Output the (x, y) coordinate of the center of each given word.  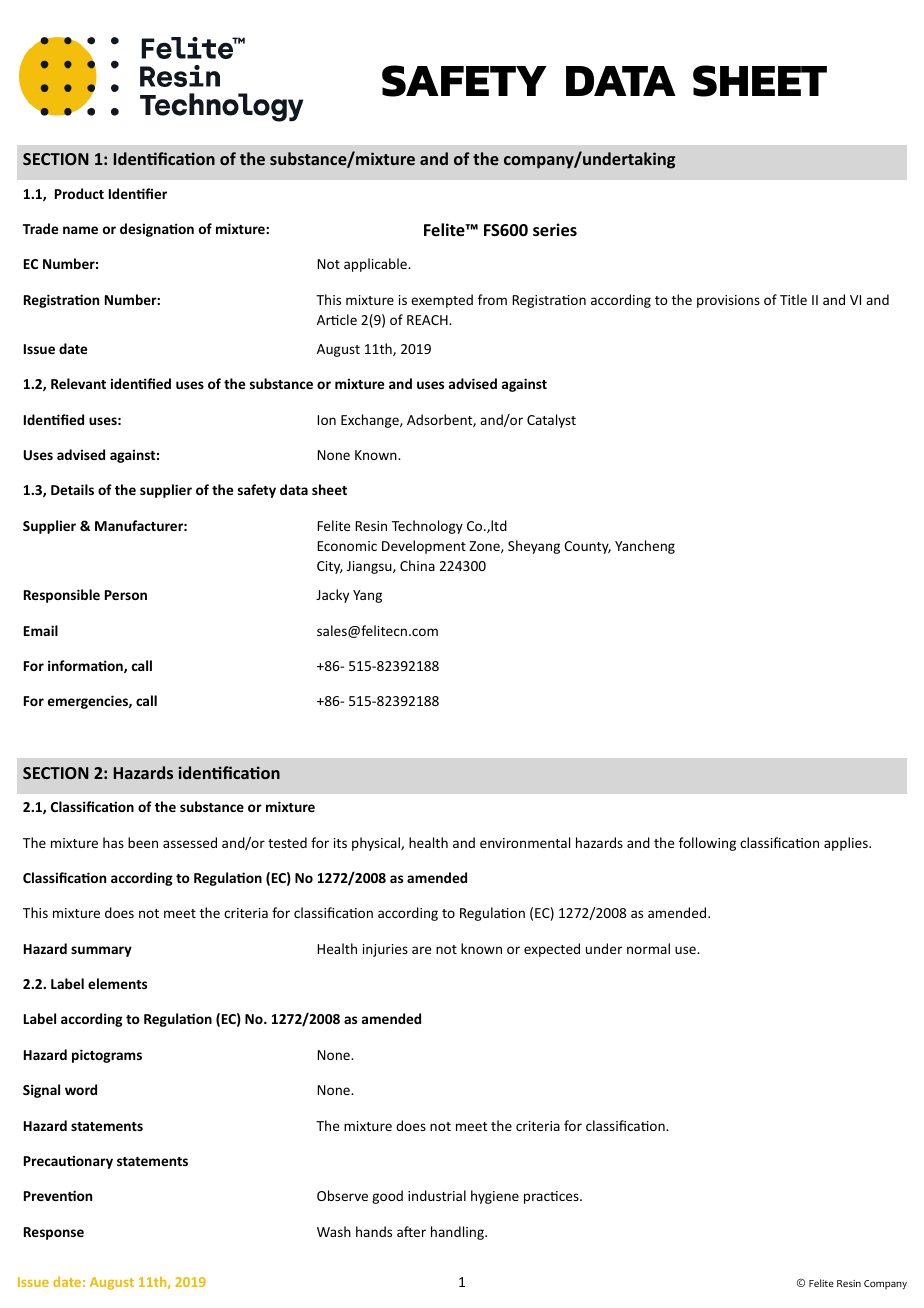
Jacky (332, 596)
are (421, 950)
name (80, 230)
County (587, 547)
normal (648, 948)
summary (101, 951)
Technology (427, 527)
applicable (376, 265)
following (707, 844)
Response (54, 1233)
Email (41, 630)
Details (72, 489)
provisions (728, 301)
